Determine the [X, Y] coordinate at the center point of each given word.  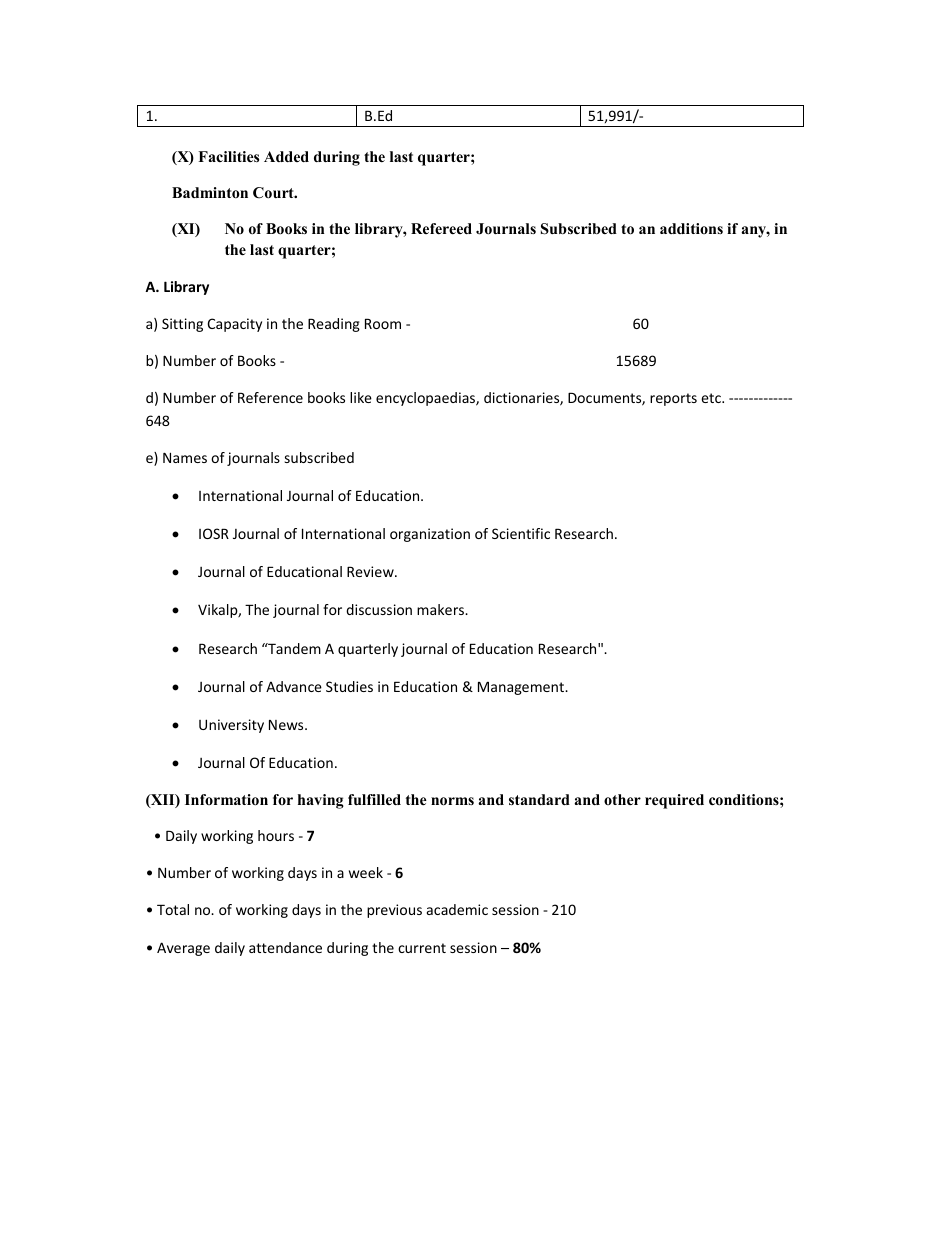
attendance [285, 947]
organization [430, 535]
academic [457, 909]
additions [691, 228]
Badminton [210, 192]
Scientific [521, 533]
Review [371, 571]
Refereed [441, 228]
